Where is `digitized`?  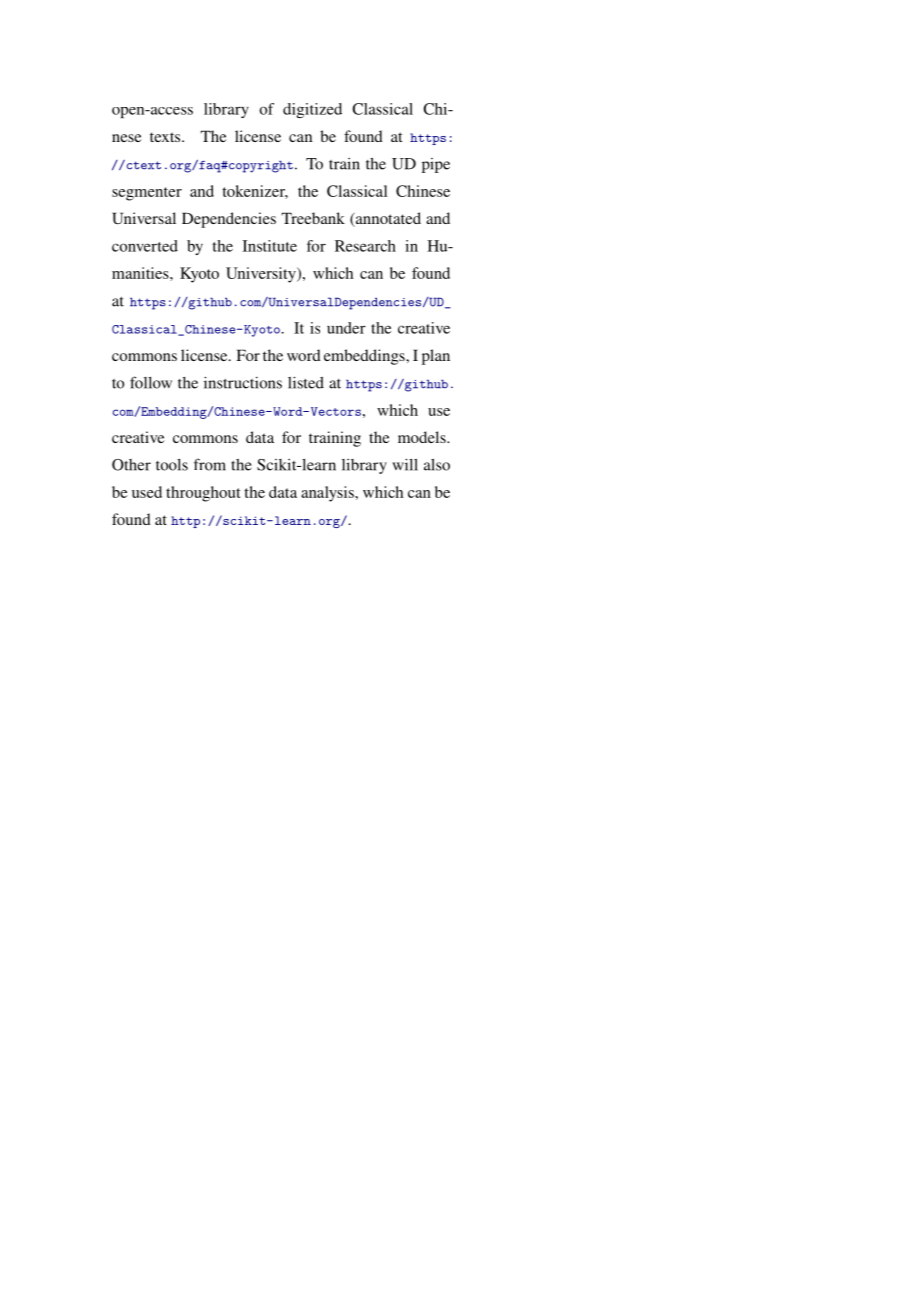 digitized is located at coordinates (312, 110).
